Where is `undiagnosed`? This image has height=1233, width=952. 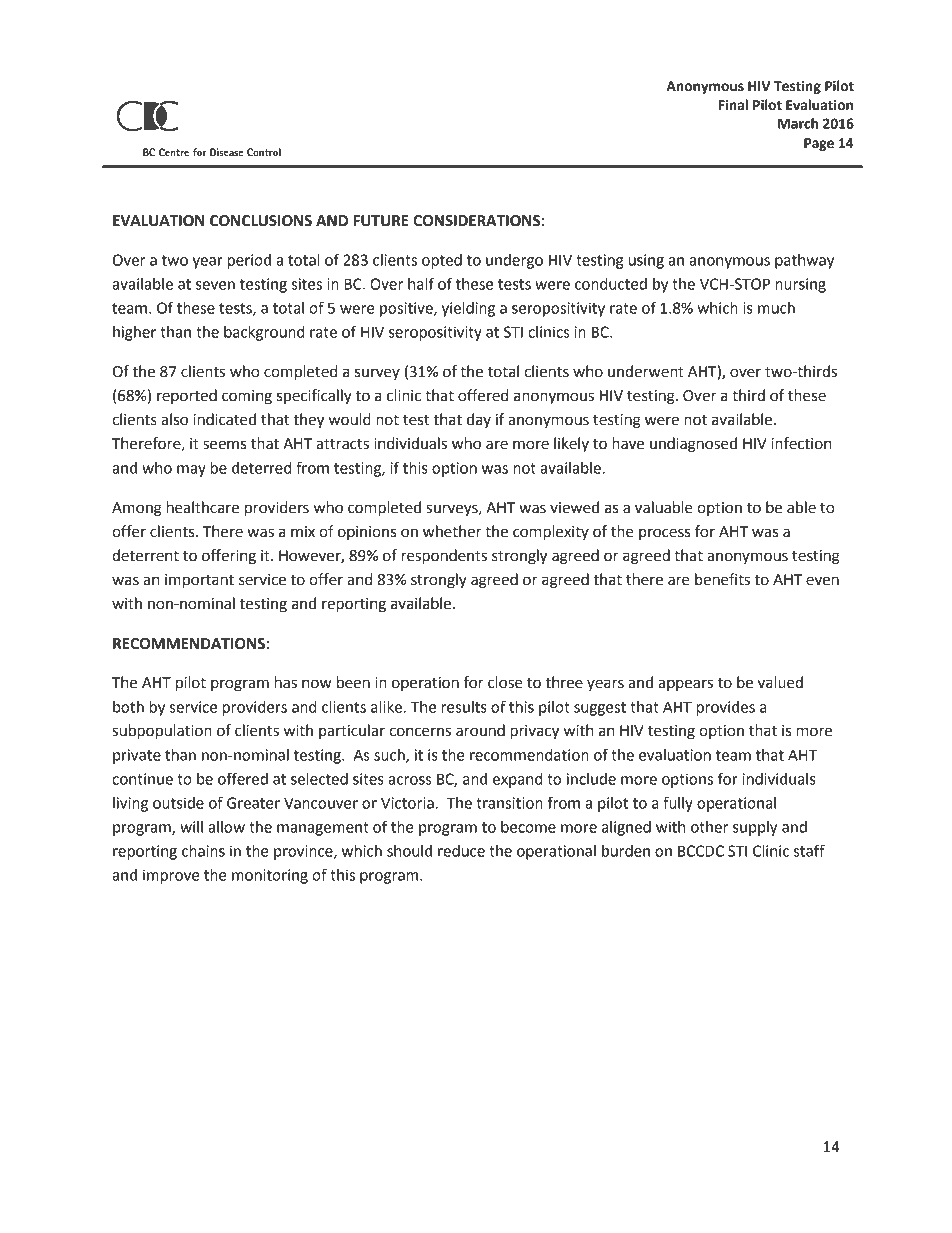 undiagnosed is located at coordinates (693, 445).
